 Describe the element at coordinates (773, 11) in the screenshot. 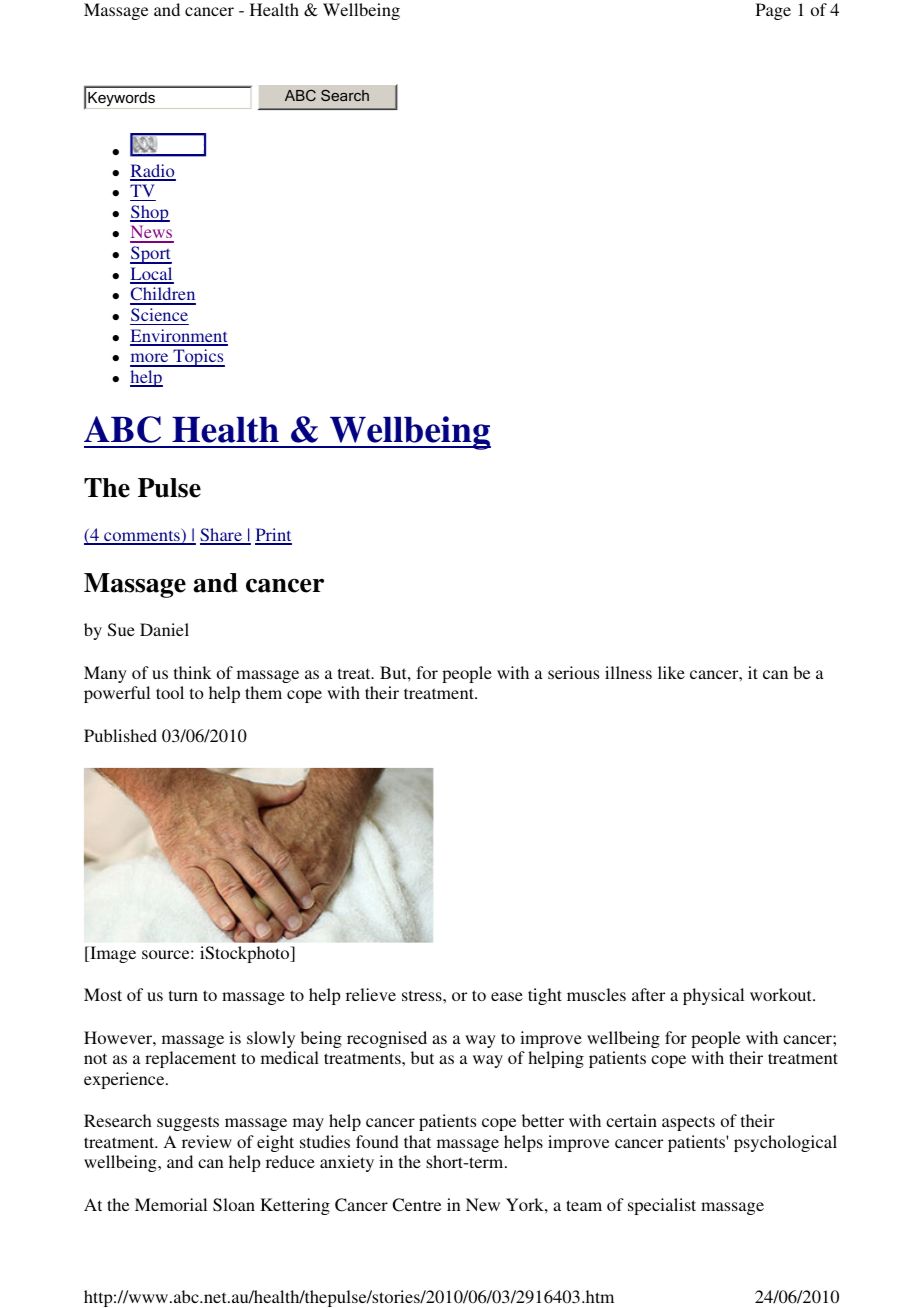

I see `Page` at that location.
